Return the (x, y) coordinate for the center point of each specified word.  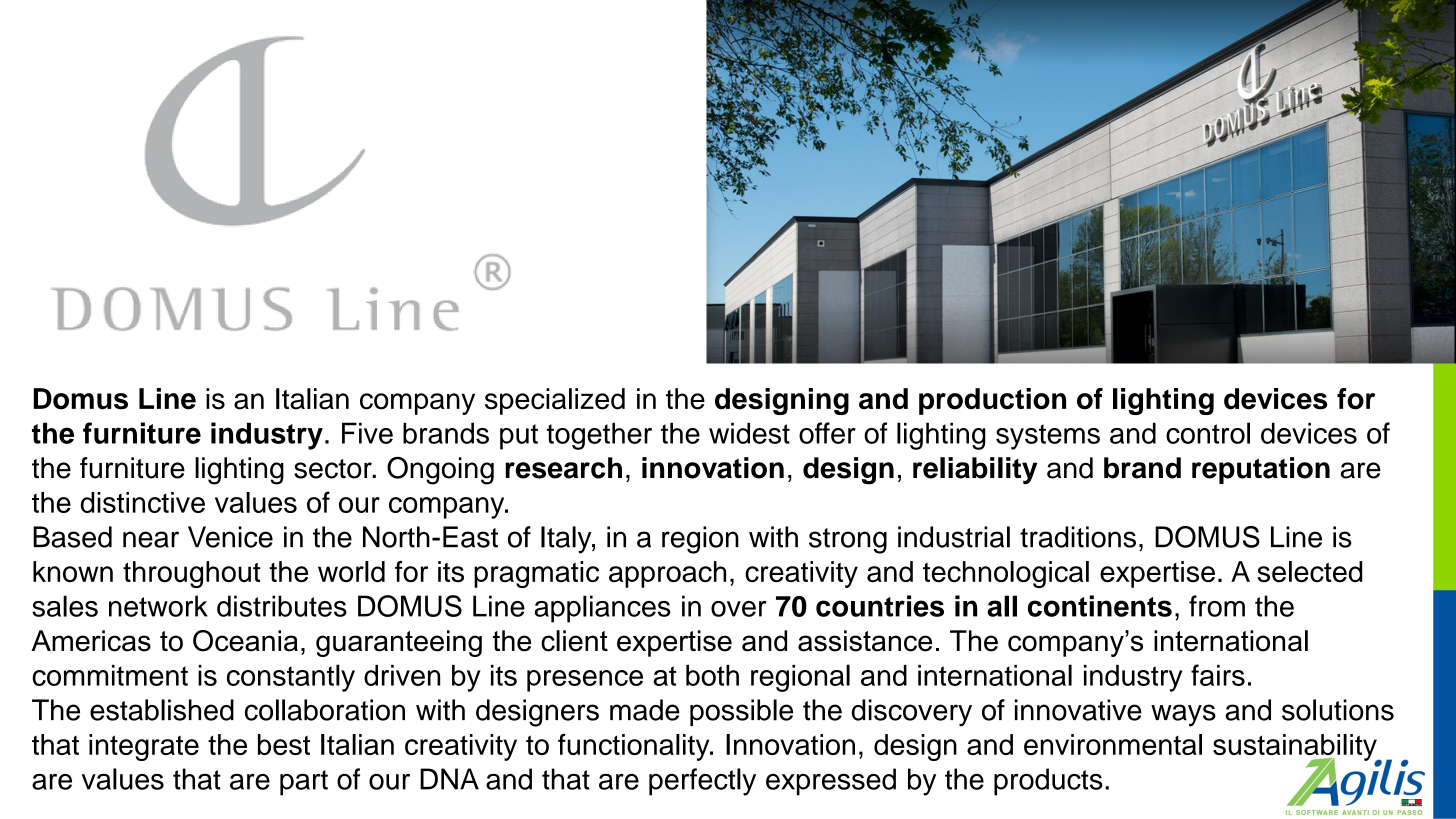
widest (749, 433)
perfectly (702, 782)
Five (367, 433)
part (304, 783)
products (1048, 782)
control (1208, 433)
